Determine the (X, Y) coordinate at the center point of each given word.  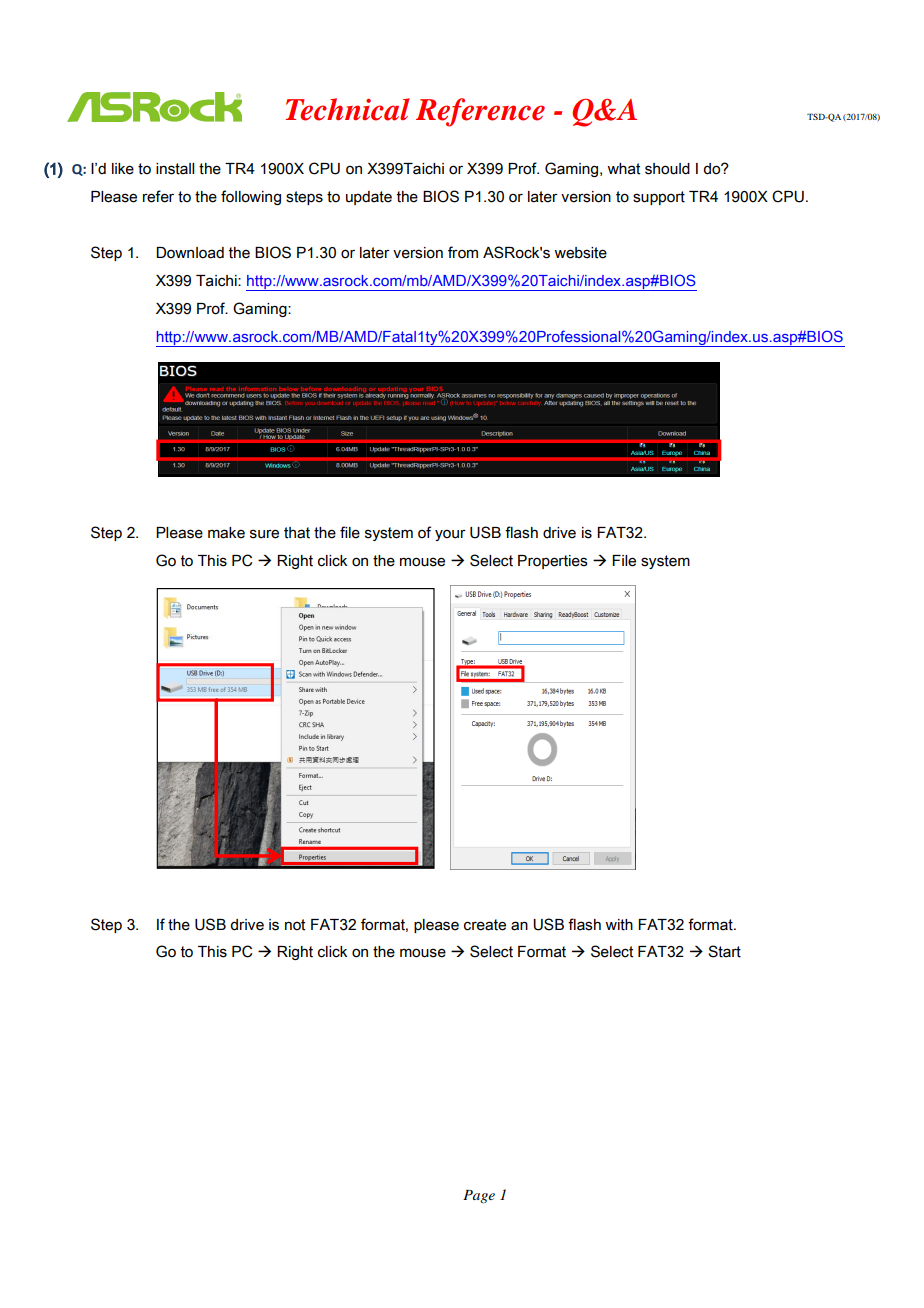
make (226, 533)
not (295, 925)
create (485, 925)
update (369, 198)
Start (724, 951)
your (450, 535)
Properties (553, 562)
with (619, 925)
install (175, 169)
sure (264, 534)
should (667, 169)
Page (479, 1196)
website (580, 253)
